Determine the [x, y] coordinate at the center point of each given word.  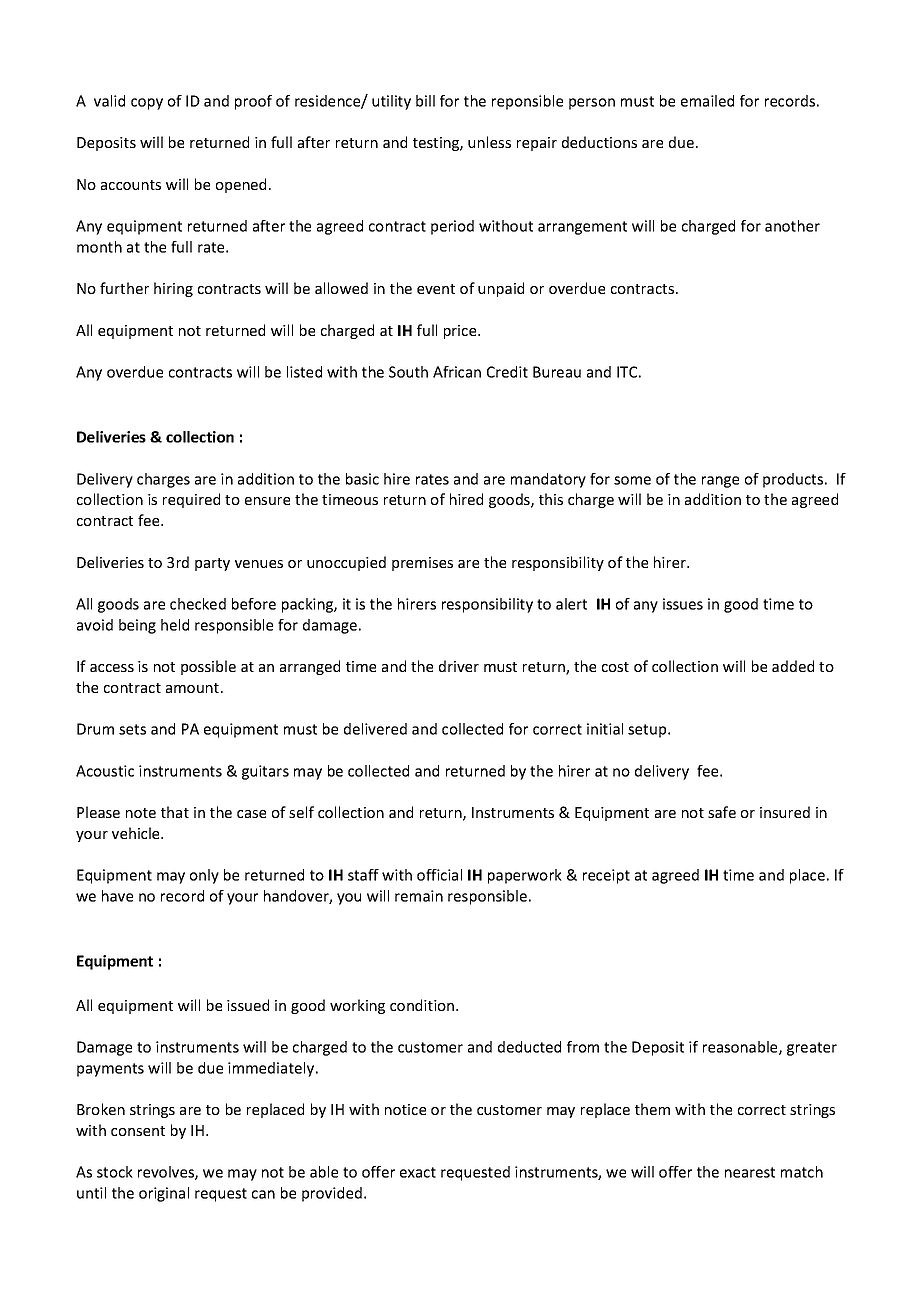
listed [304, 372]
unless [489, 142]
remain [419, 896]
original [164, 1194]
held [175, 625]
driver [459, 666]
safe [722, 812]
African [457, 372]
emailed [707, 101]
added [793, 666]
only [204, 876]
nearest [750, 1172]
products [794, 480]
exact [418, 1172]
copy [147, 104]
